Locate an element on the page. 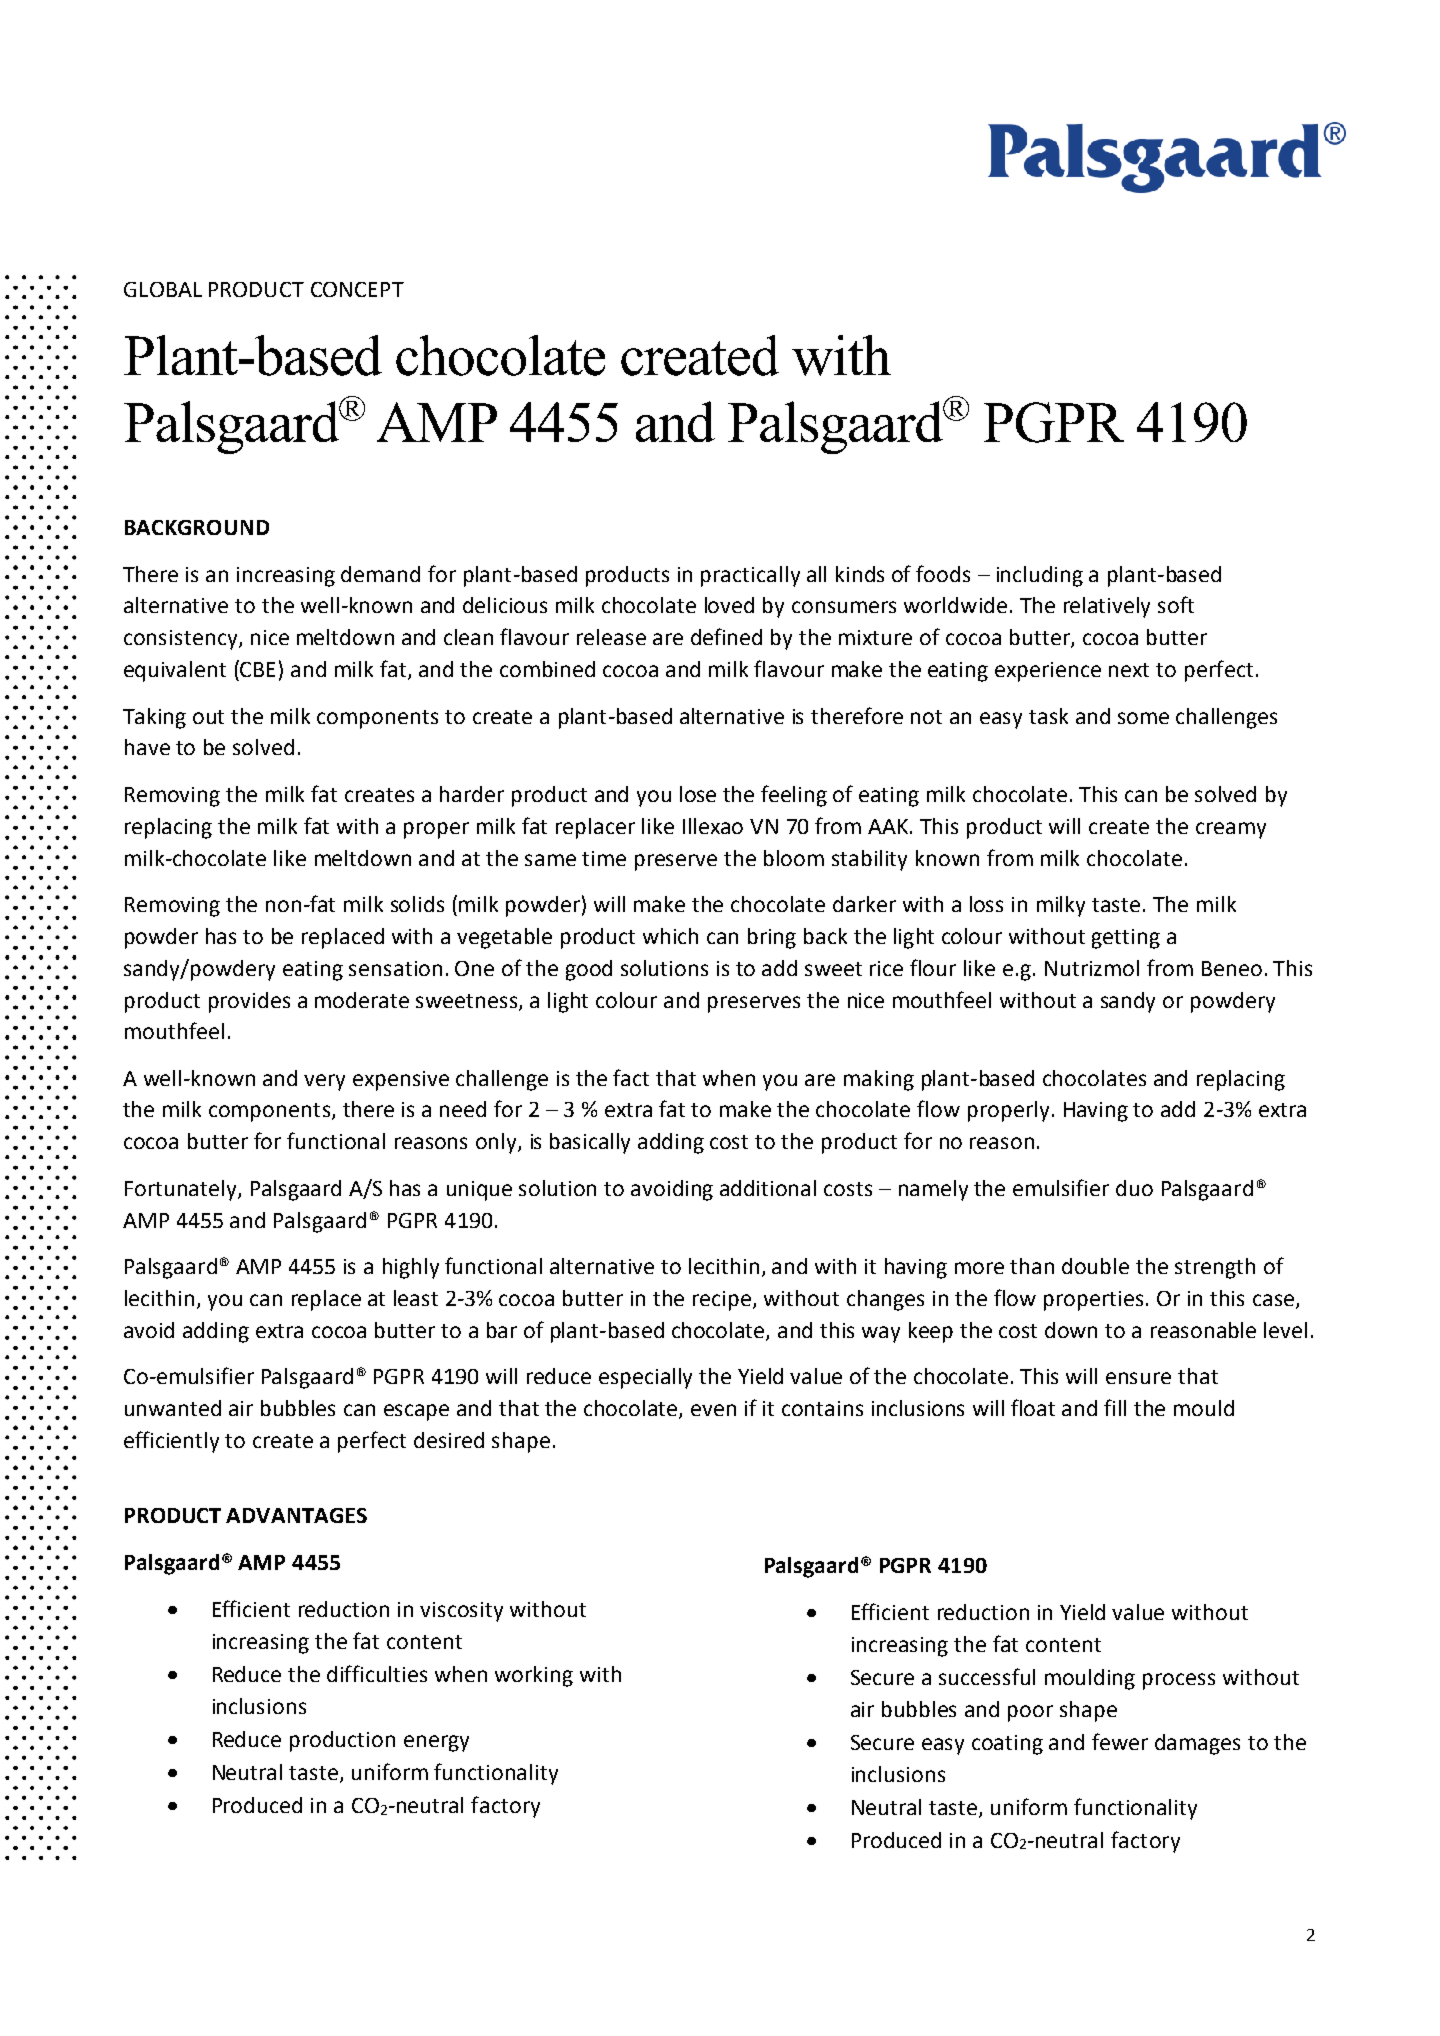 The height and width of the page is (2036, 1440). difficulties is located at coordinates (377, 1673).
